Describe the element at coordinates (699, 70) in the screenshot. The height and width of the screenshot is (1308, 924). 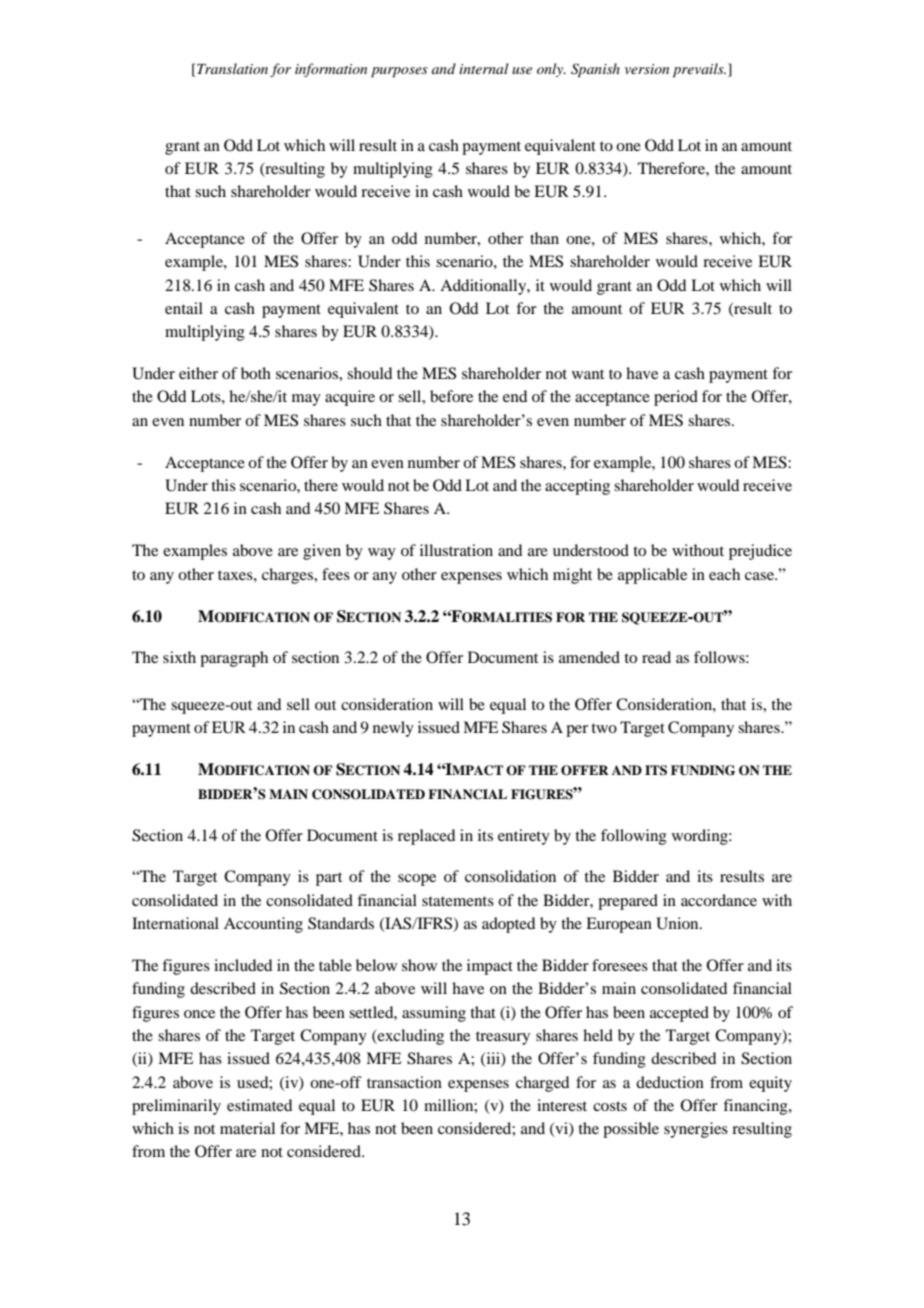
I see `prevails` at that location.
